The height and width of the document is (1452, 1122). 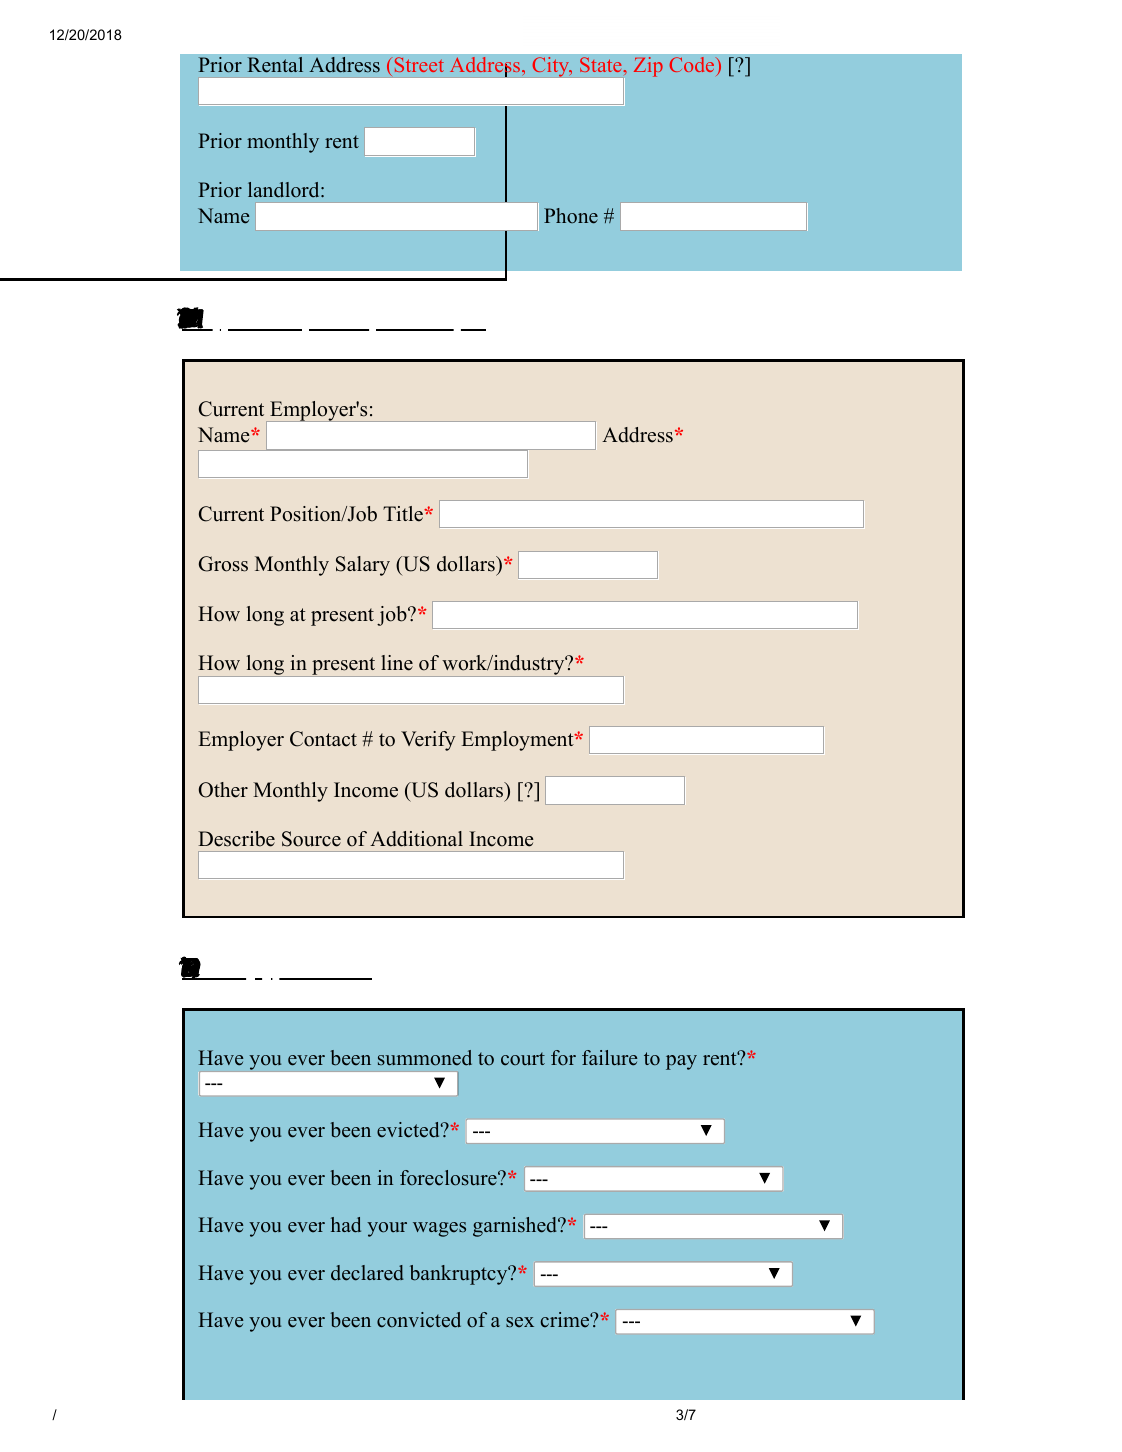 I want to click on had, so click(x=346, y=1225).
